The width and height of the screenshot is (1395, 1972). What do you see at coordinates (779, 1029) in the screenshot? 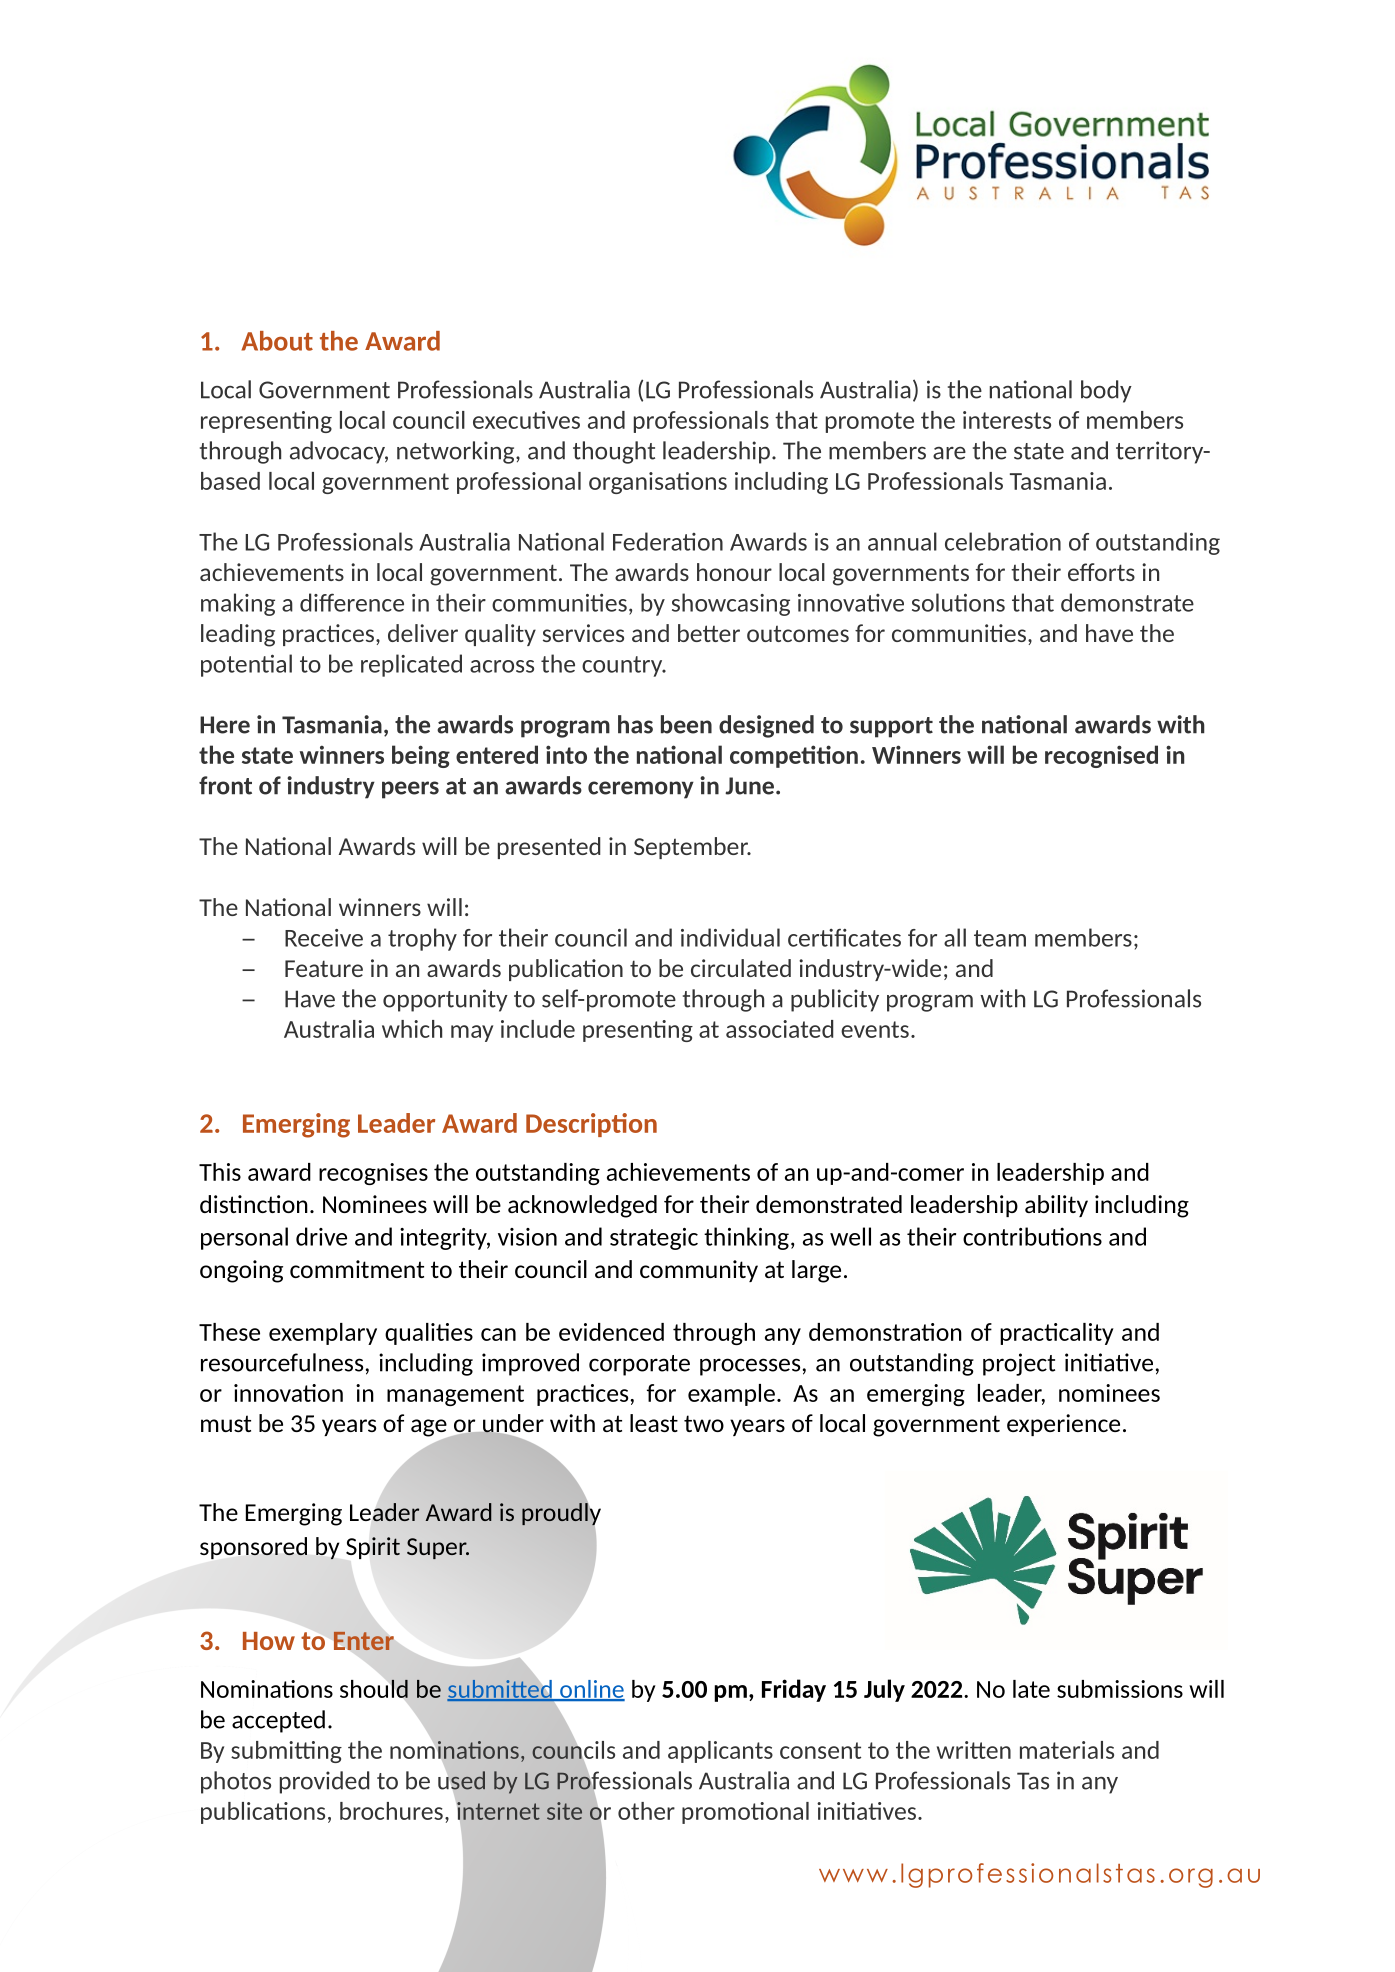
I see `associated` at bounding box center [779, 1029].
